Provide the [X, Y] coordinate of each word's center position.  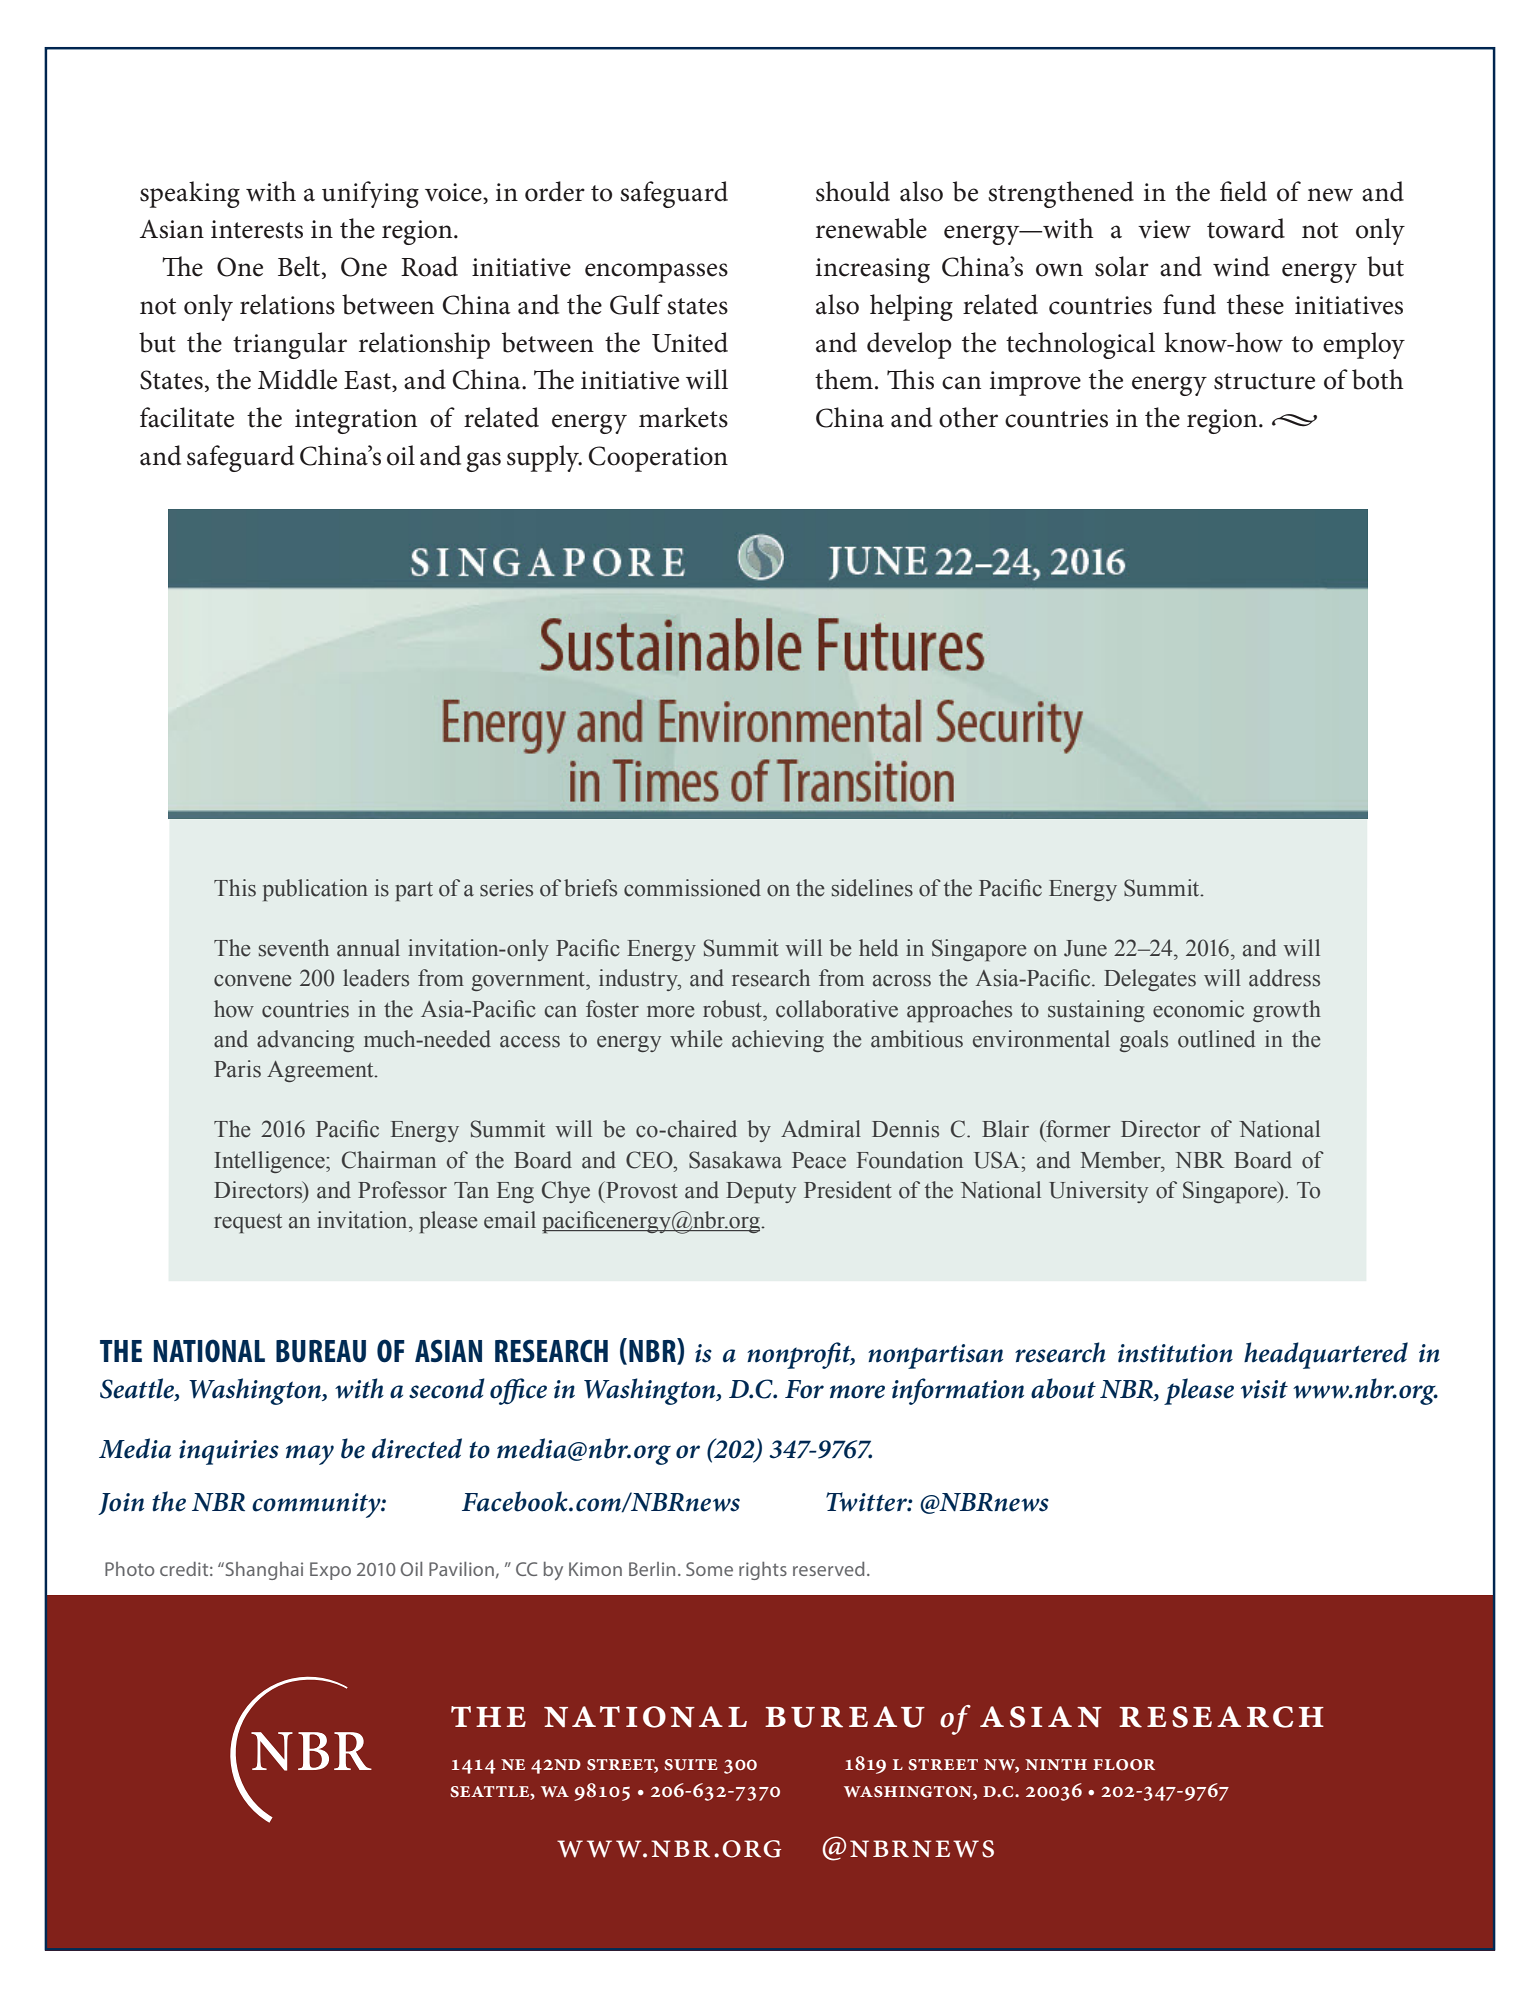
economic [1198, 1009]
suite [691, 1765]
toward [1246, 228]
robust [733, 1009]
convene [253, 981]
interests [257, 229]
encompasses [656, 273]
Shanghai [263, 1571]
